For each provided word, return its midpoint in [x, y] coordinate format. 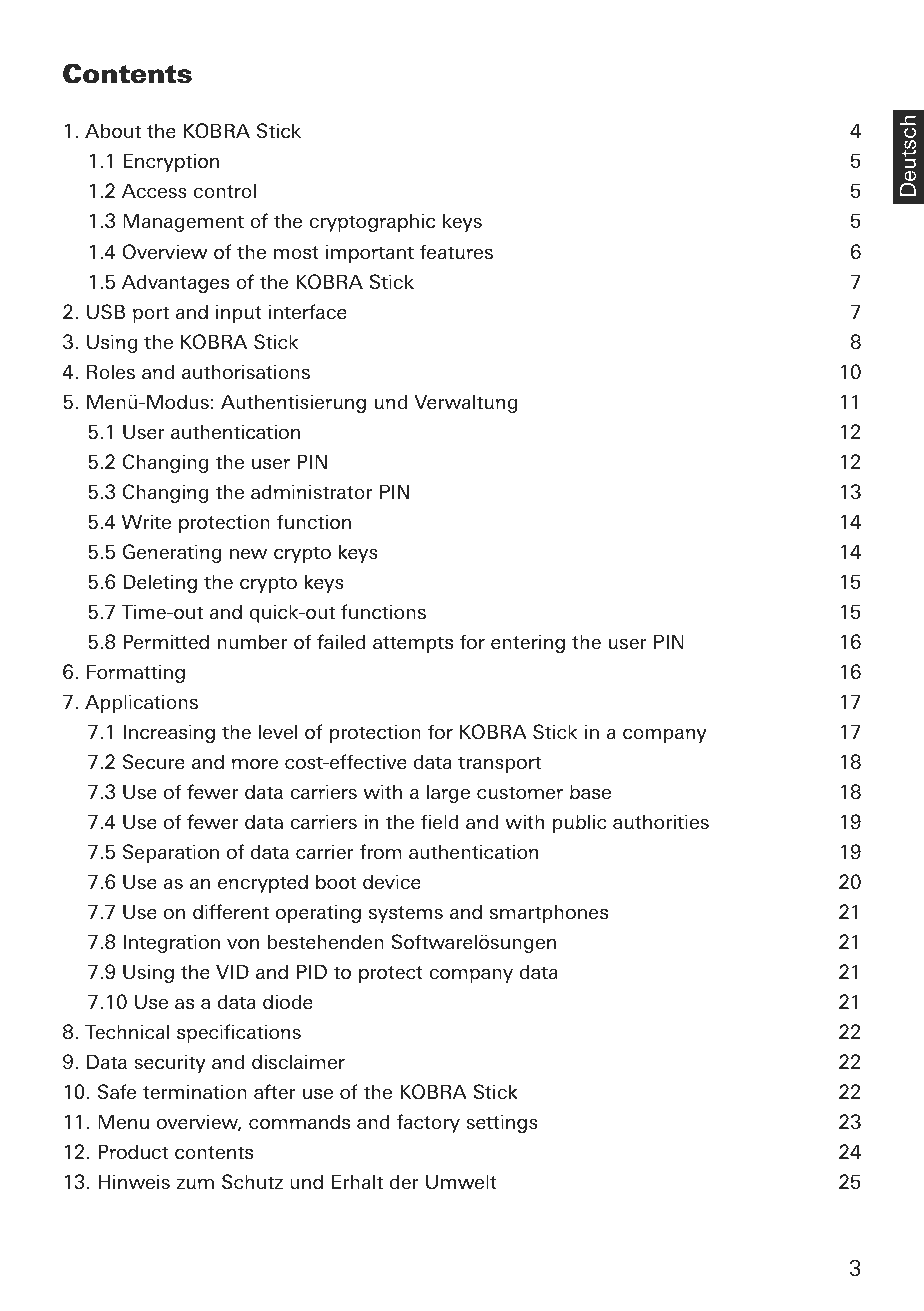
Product [133, 1151]
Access [154, 190]
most [296, 252]
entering [528, 643]
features [456, 251]
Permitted [166, 641]
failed [341, 641]
